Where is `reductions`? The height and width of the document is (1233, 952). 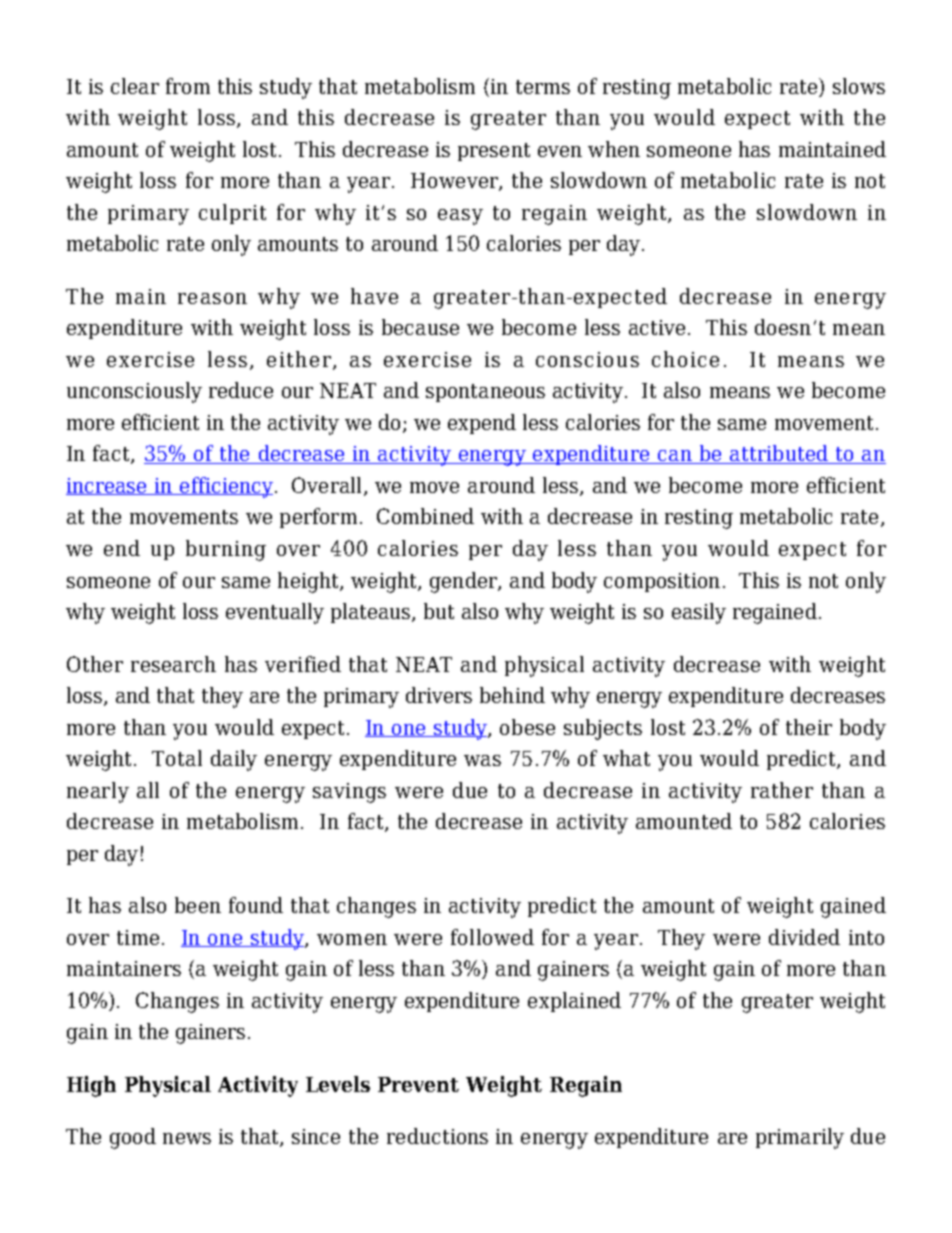
reductions is located at coordinates (437, 1136).
